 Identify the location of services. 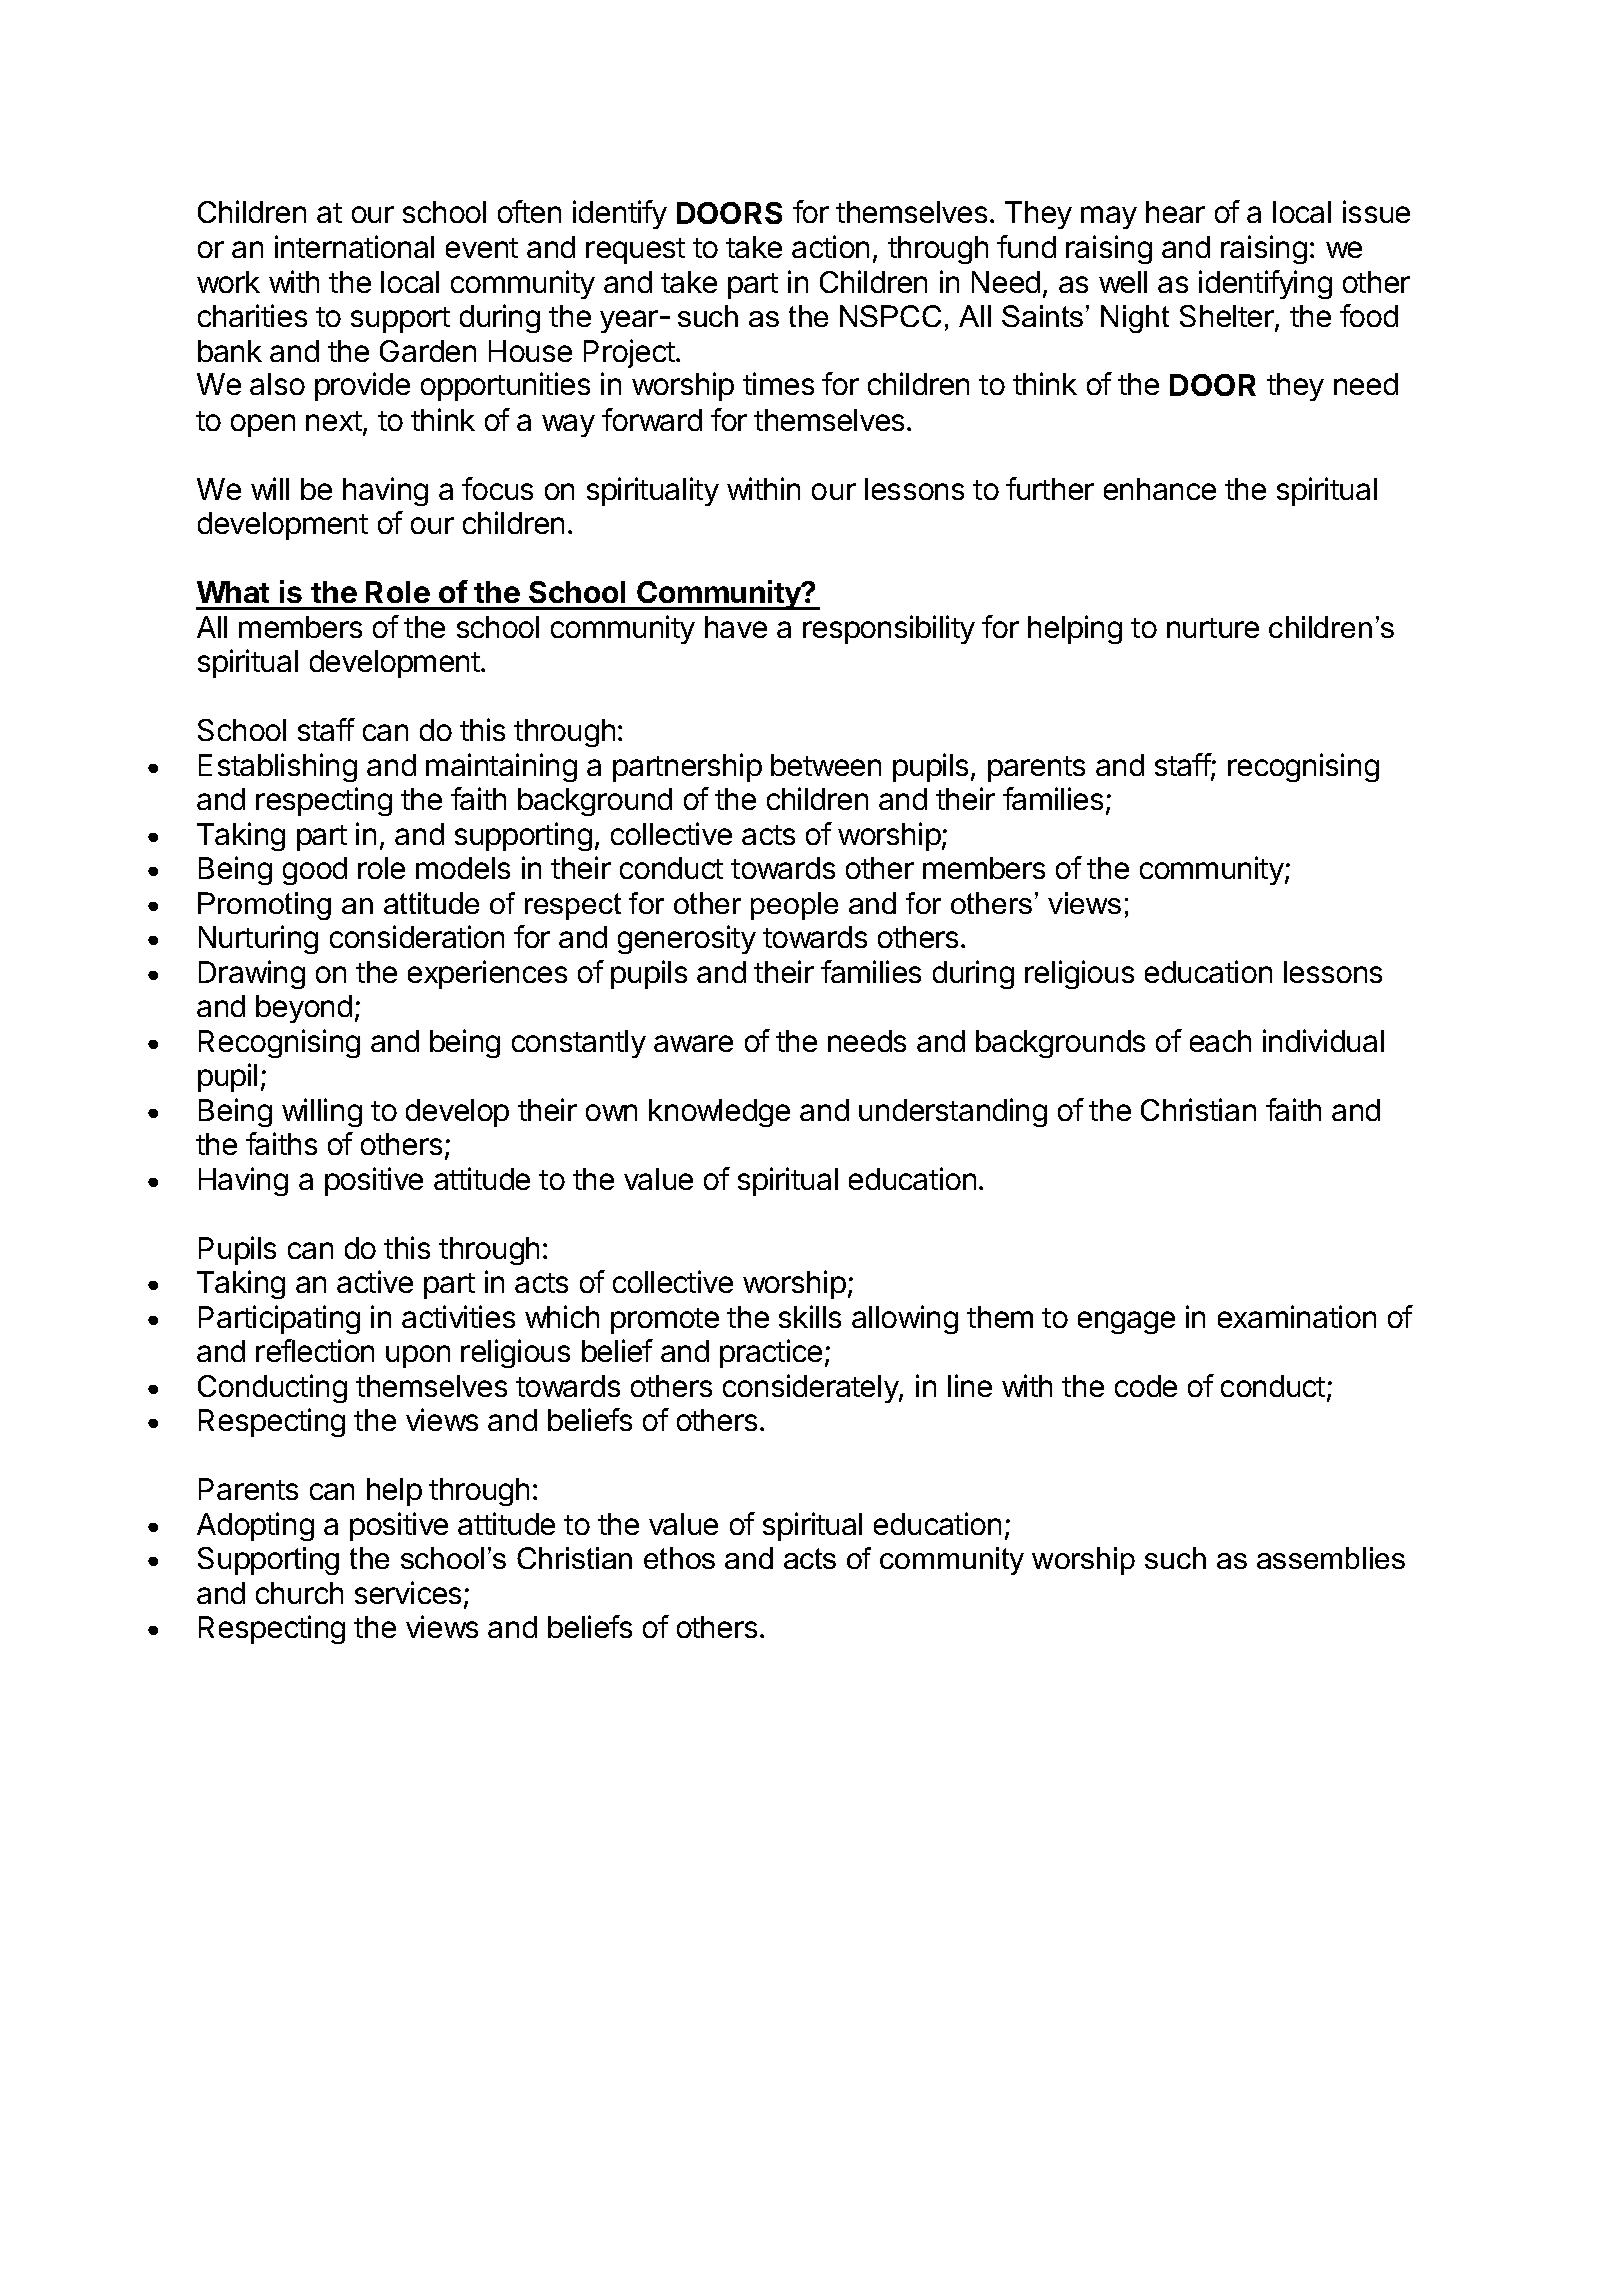
(408, 1592).
